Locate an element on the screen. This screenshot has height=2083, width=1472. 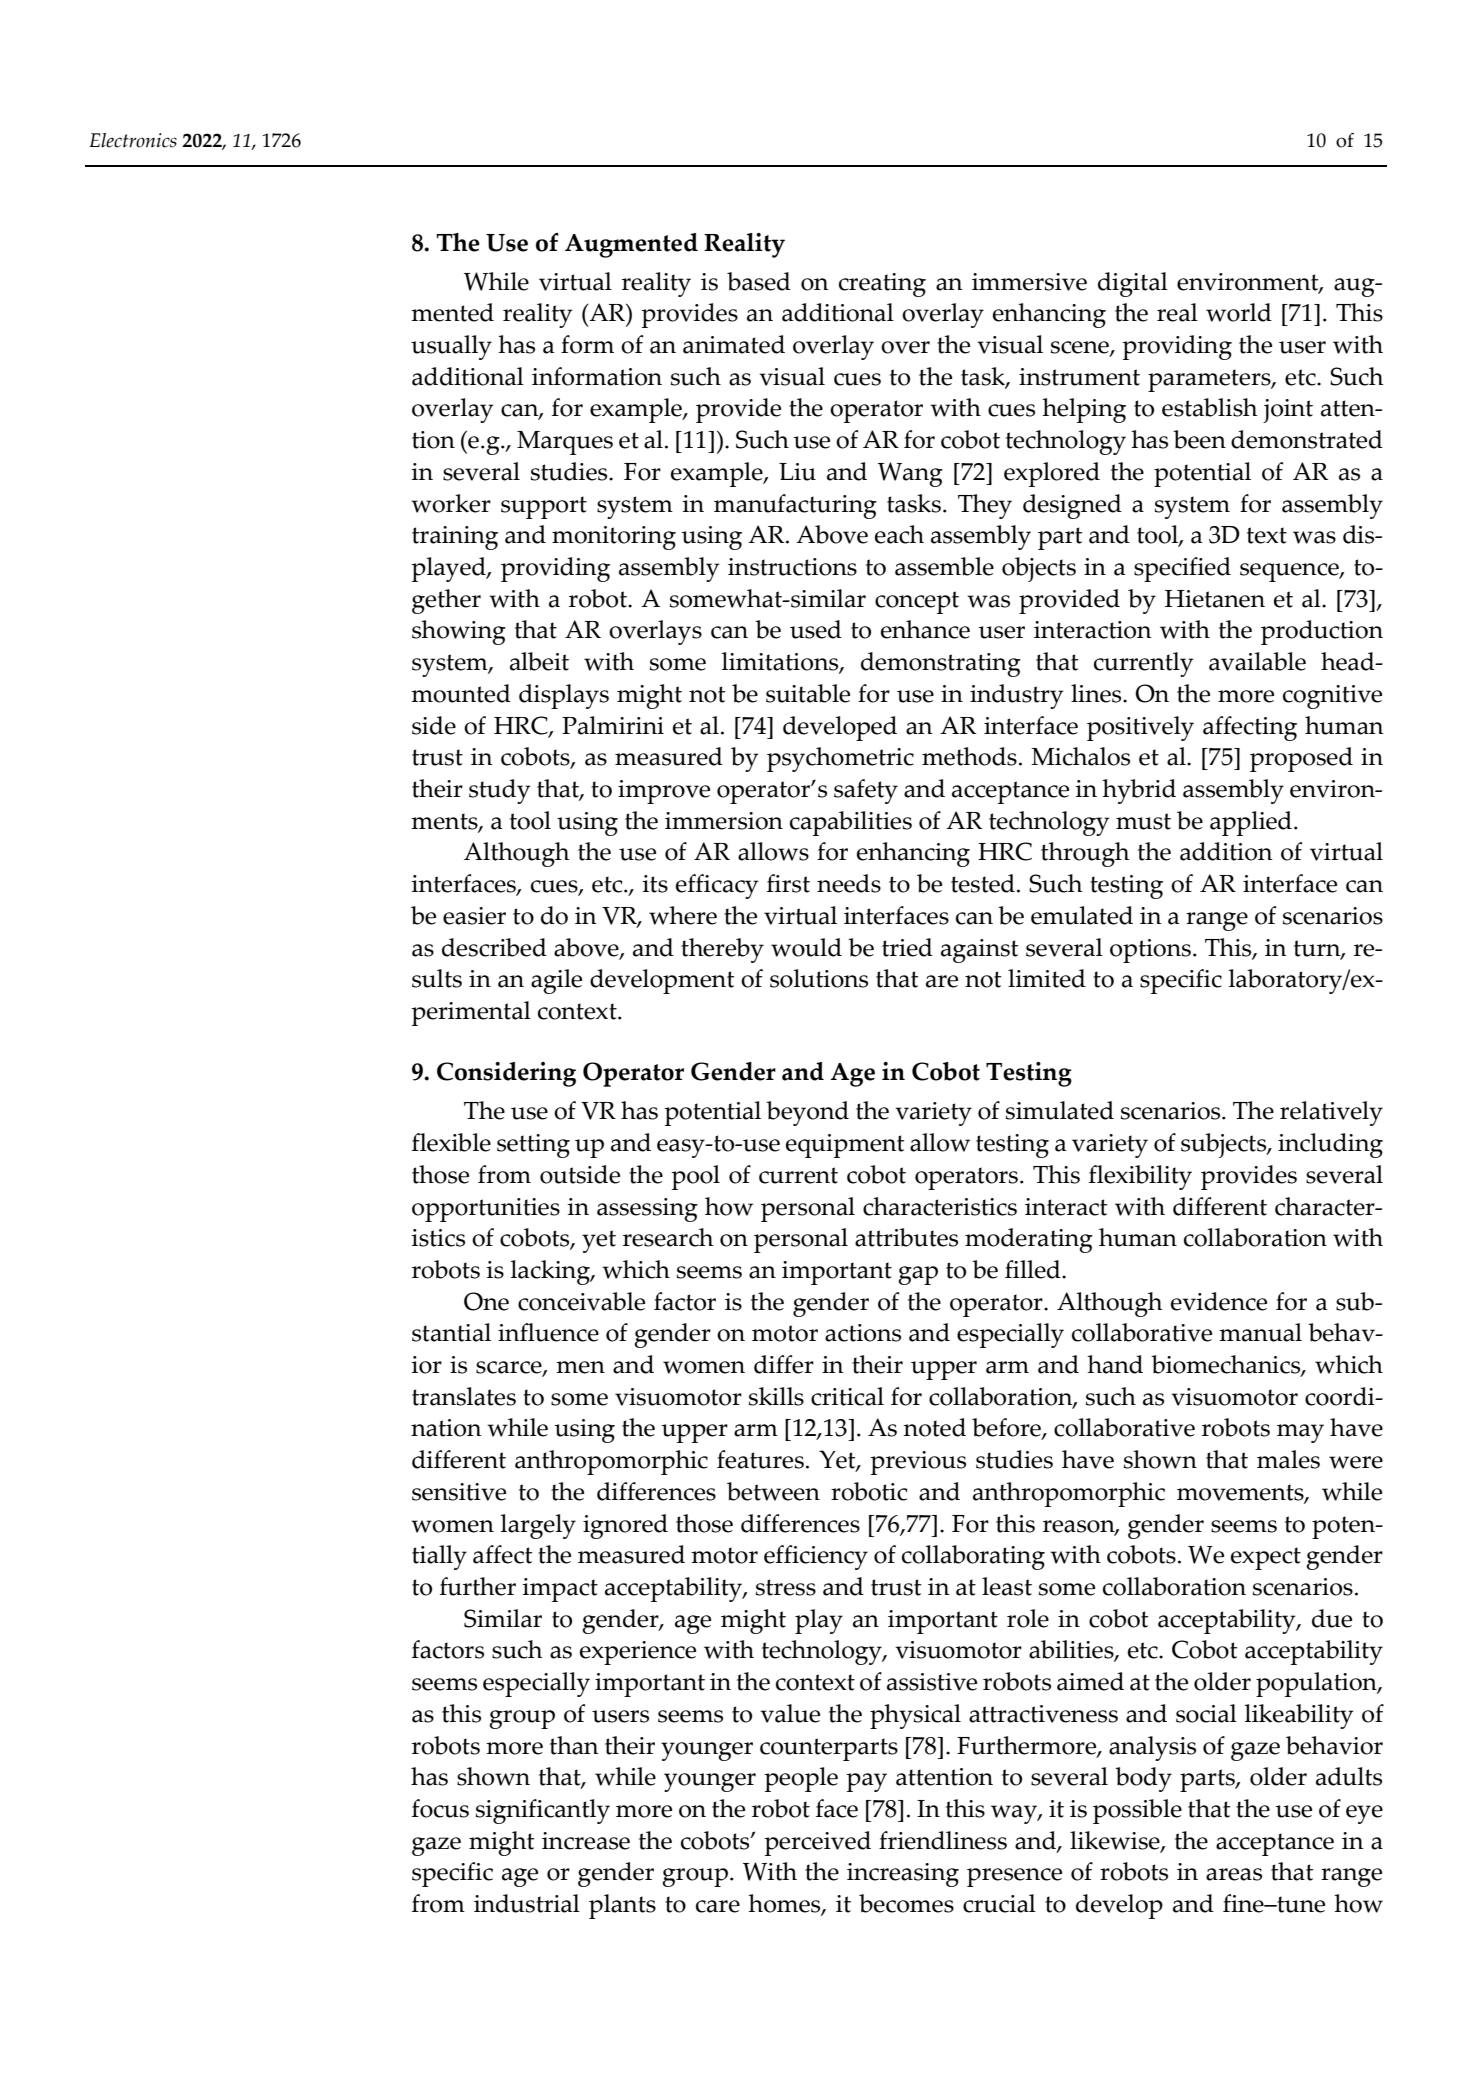
used is located at coordinates (816, 629).
